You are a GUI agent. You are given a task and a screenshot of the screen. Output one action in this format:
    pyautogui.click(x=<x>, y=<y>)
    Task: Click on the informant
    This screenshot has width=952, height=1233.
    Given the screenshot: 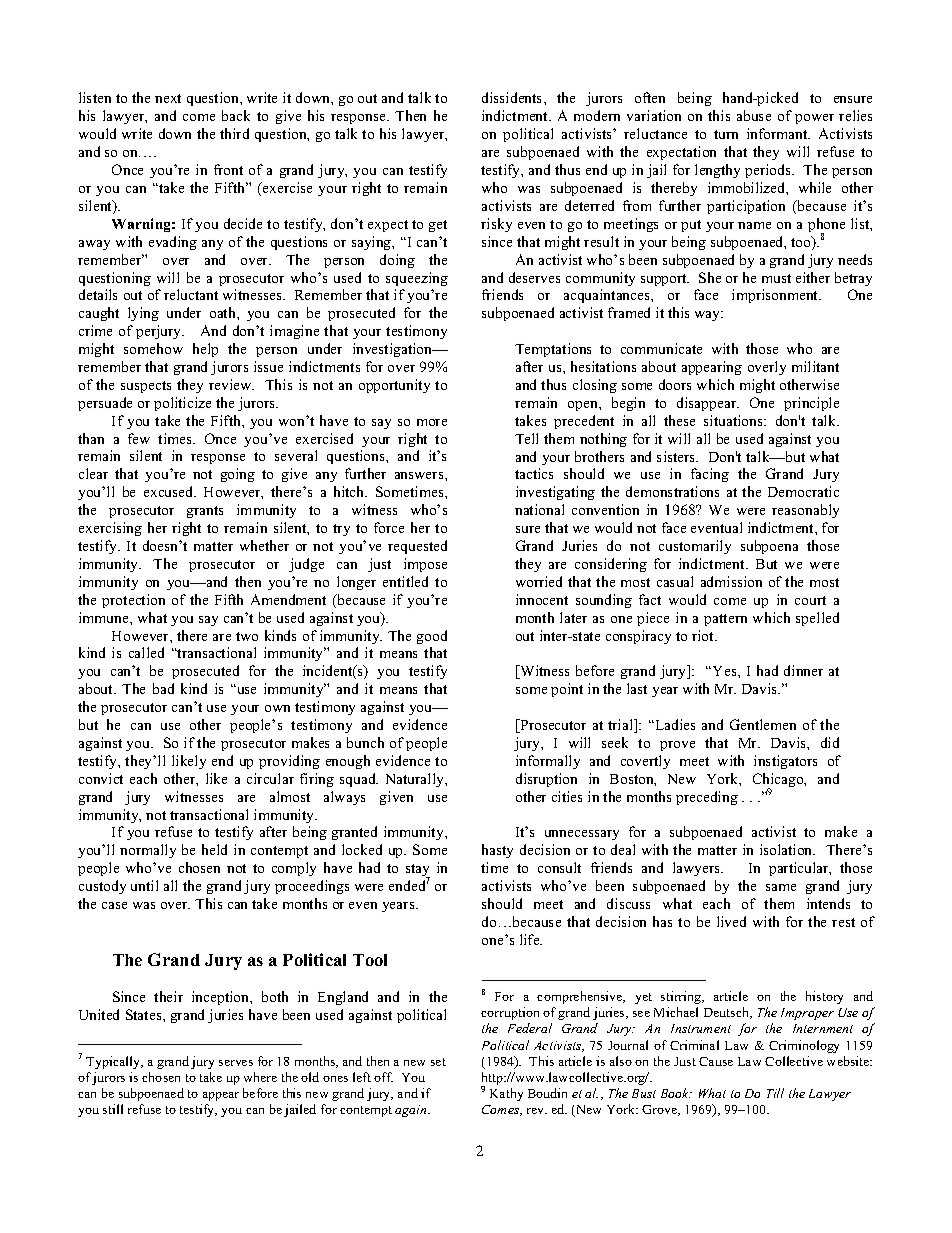 What is the action you would take?
    pyautogui.click(x=778, y=133)
